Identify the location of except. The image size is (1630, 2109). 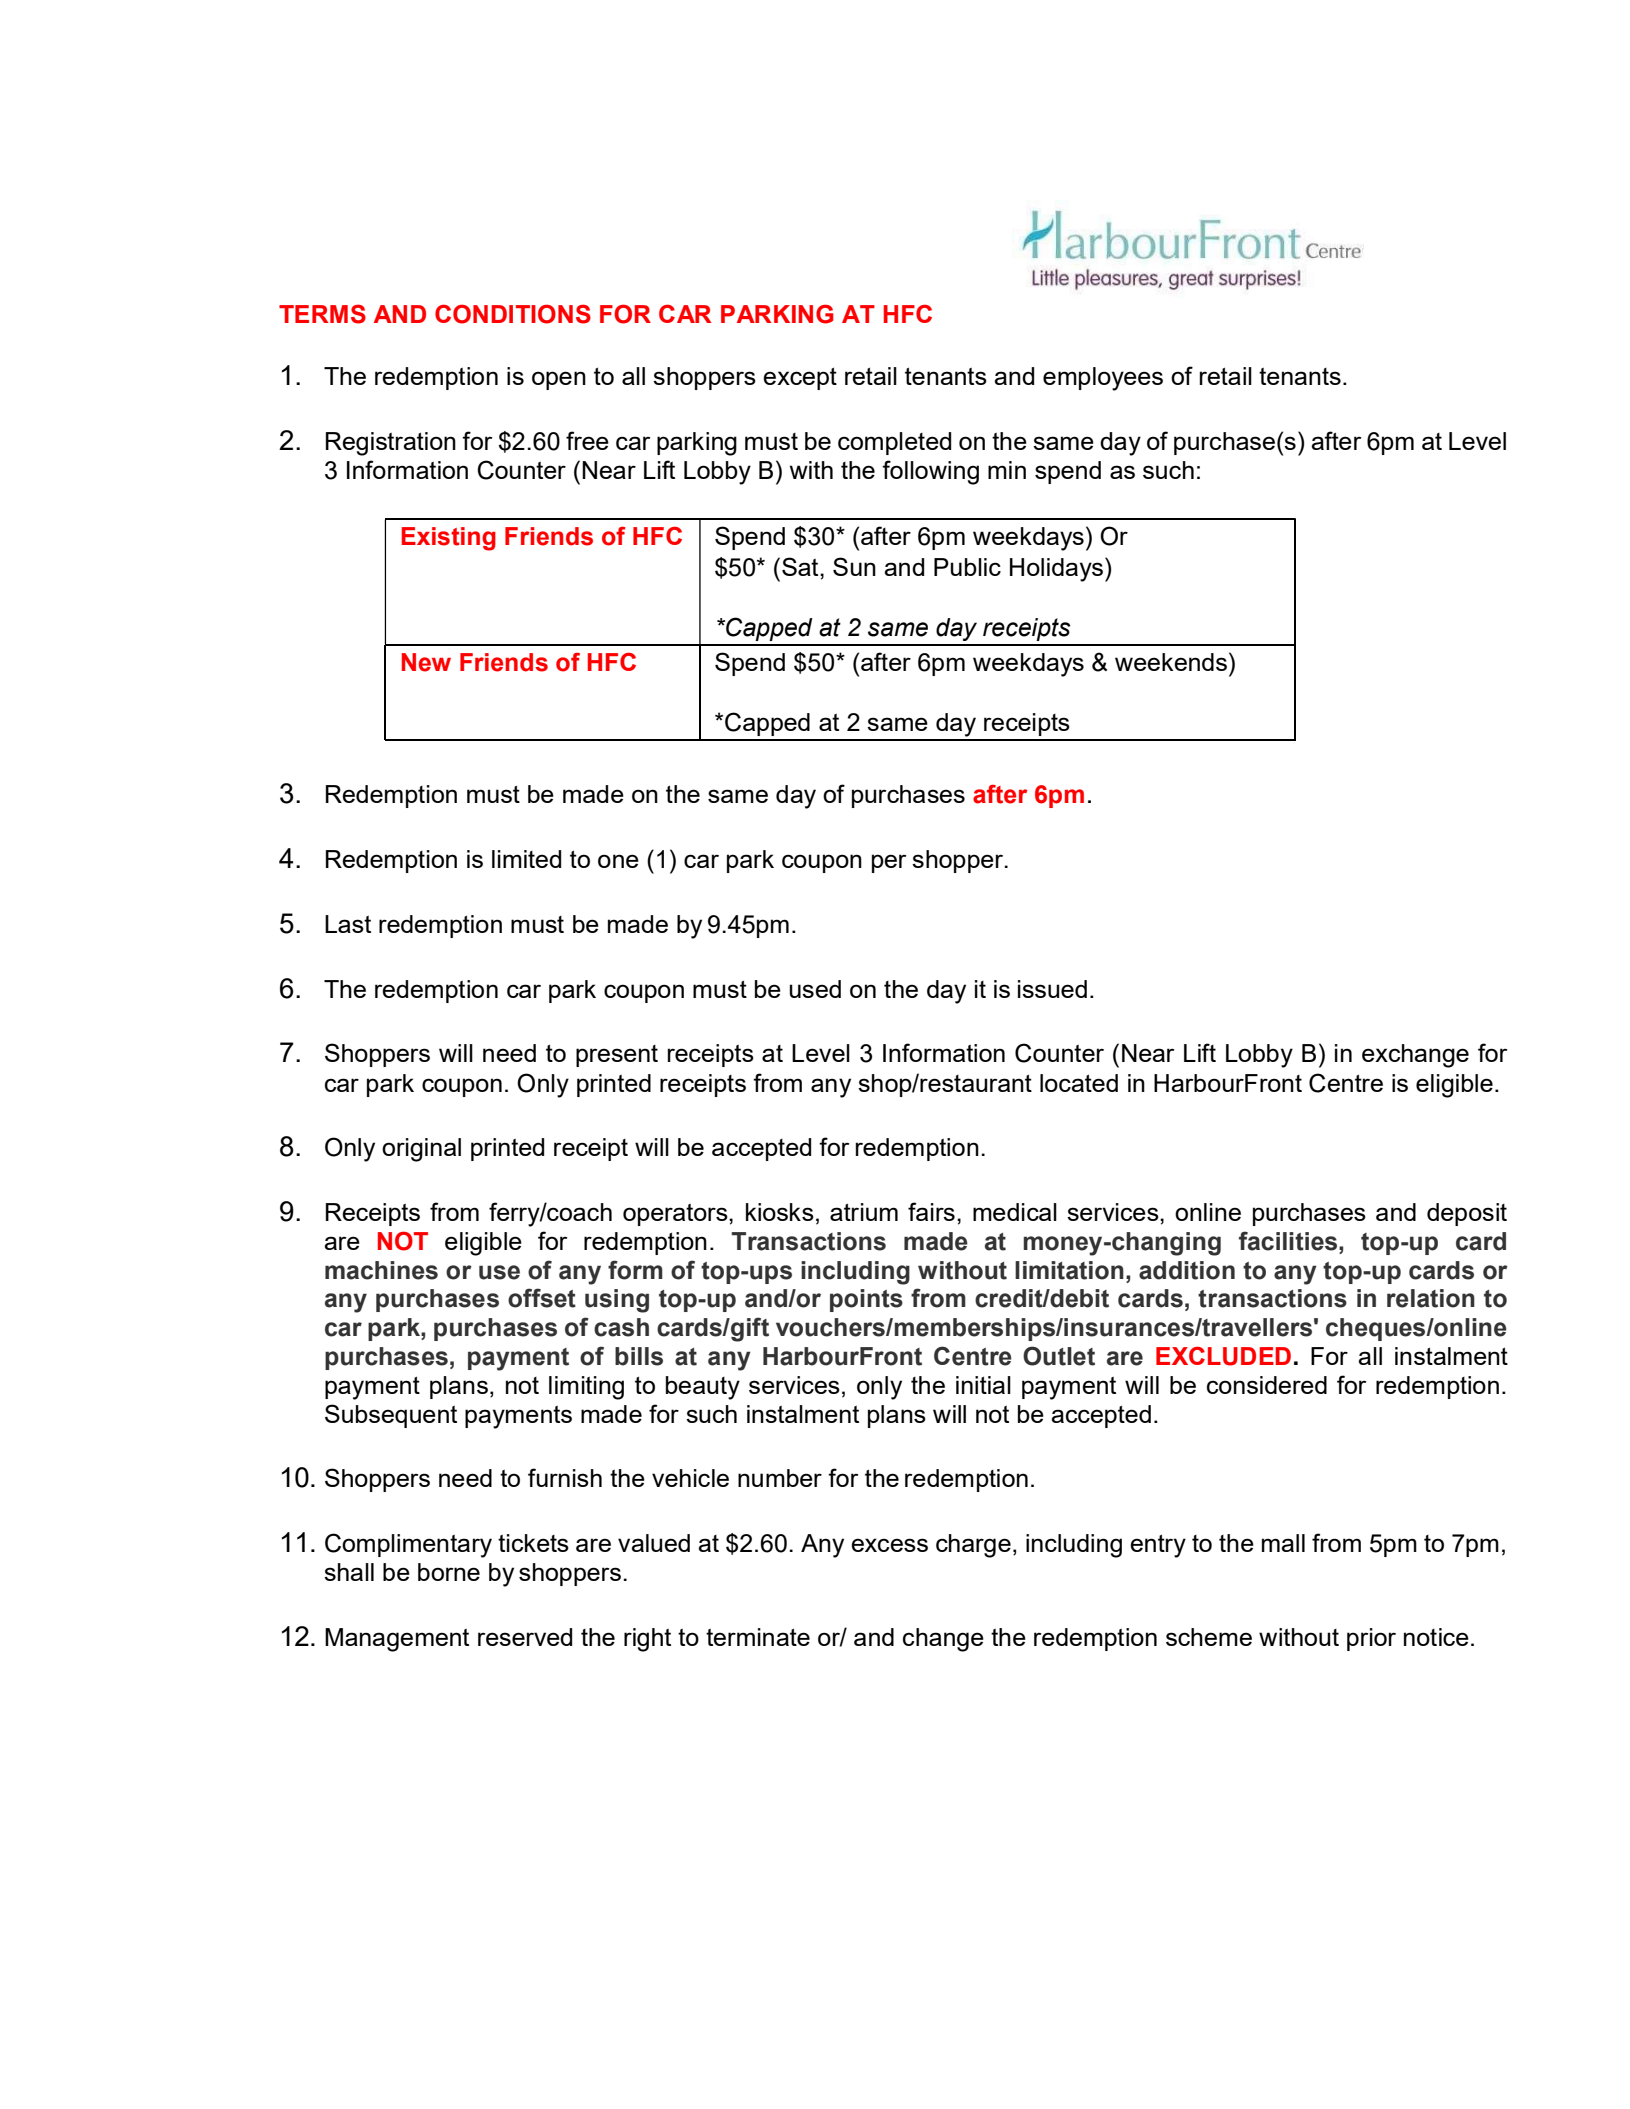
(800, 378).
